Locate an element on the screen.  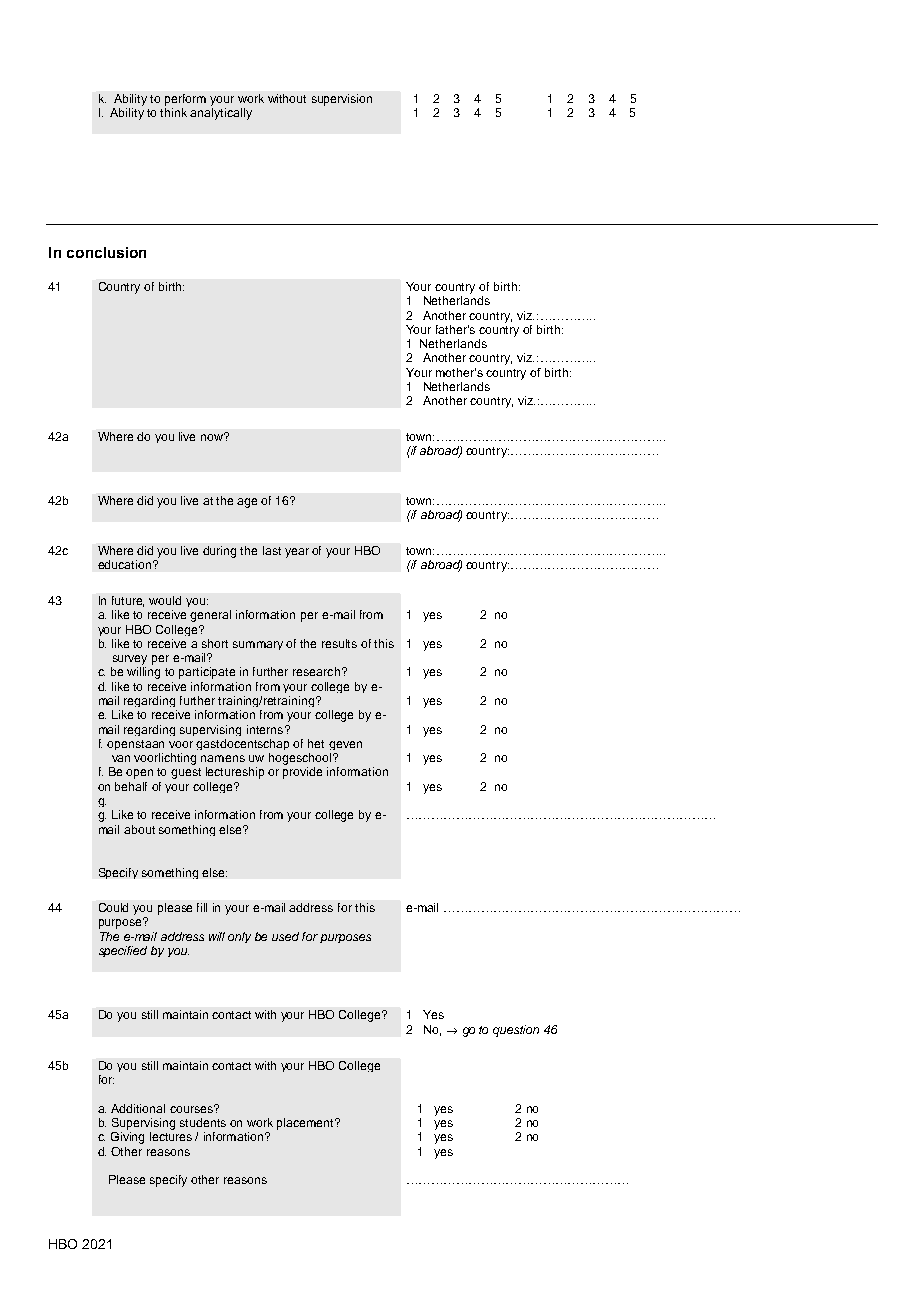
analytically is located at coordinates (221, 114).
